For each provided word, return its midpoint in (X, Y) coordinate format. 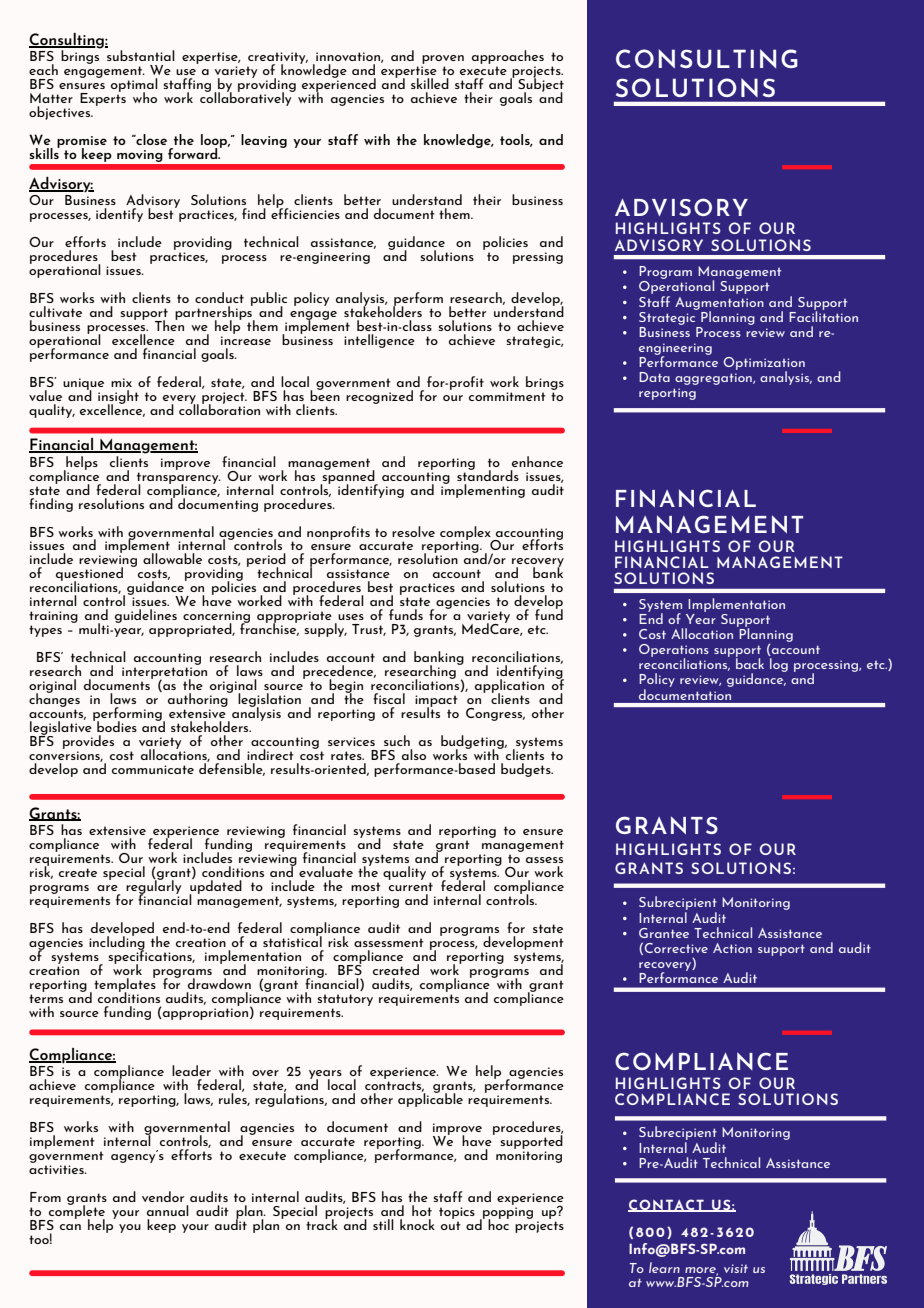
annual (168, 1210)
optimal (134, 86)
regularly (153, 887)
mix (121, 382)
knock (417, 1224)
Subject (541, 85)
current (411, 886)
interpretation (164, 674)
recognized (379, 397)
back (750, 662)
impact (436, 702)
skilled (430, 83)
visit (736, 1268)
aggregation (714, 379)
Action (732, 948)
